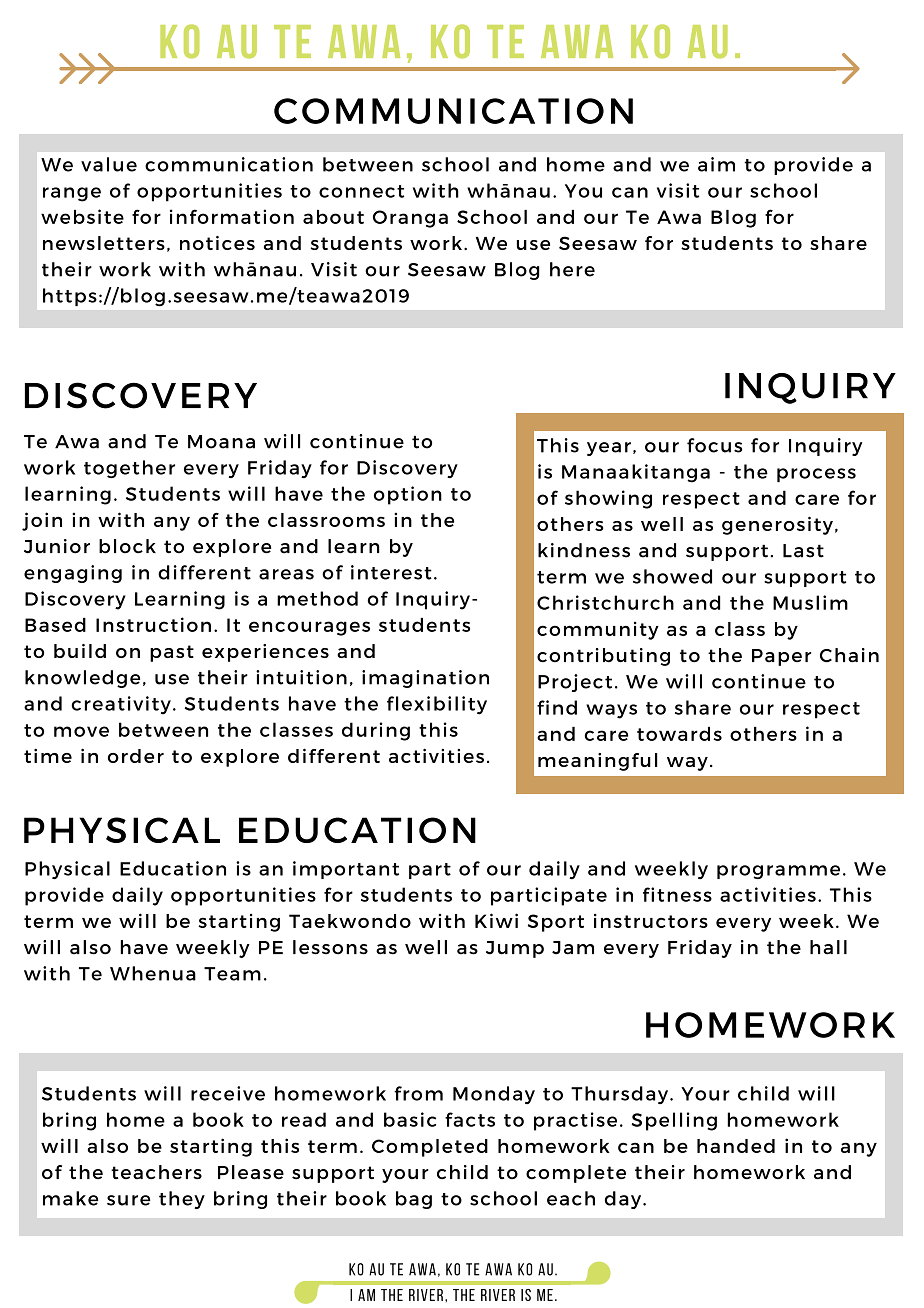  I want to click on sure, so click(129, 1200).
